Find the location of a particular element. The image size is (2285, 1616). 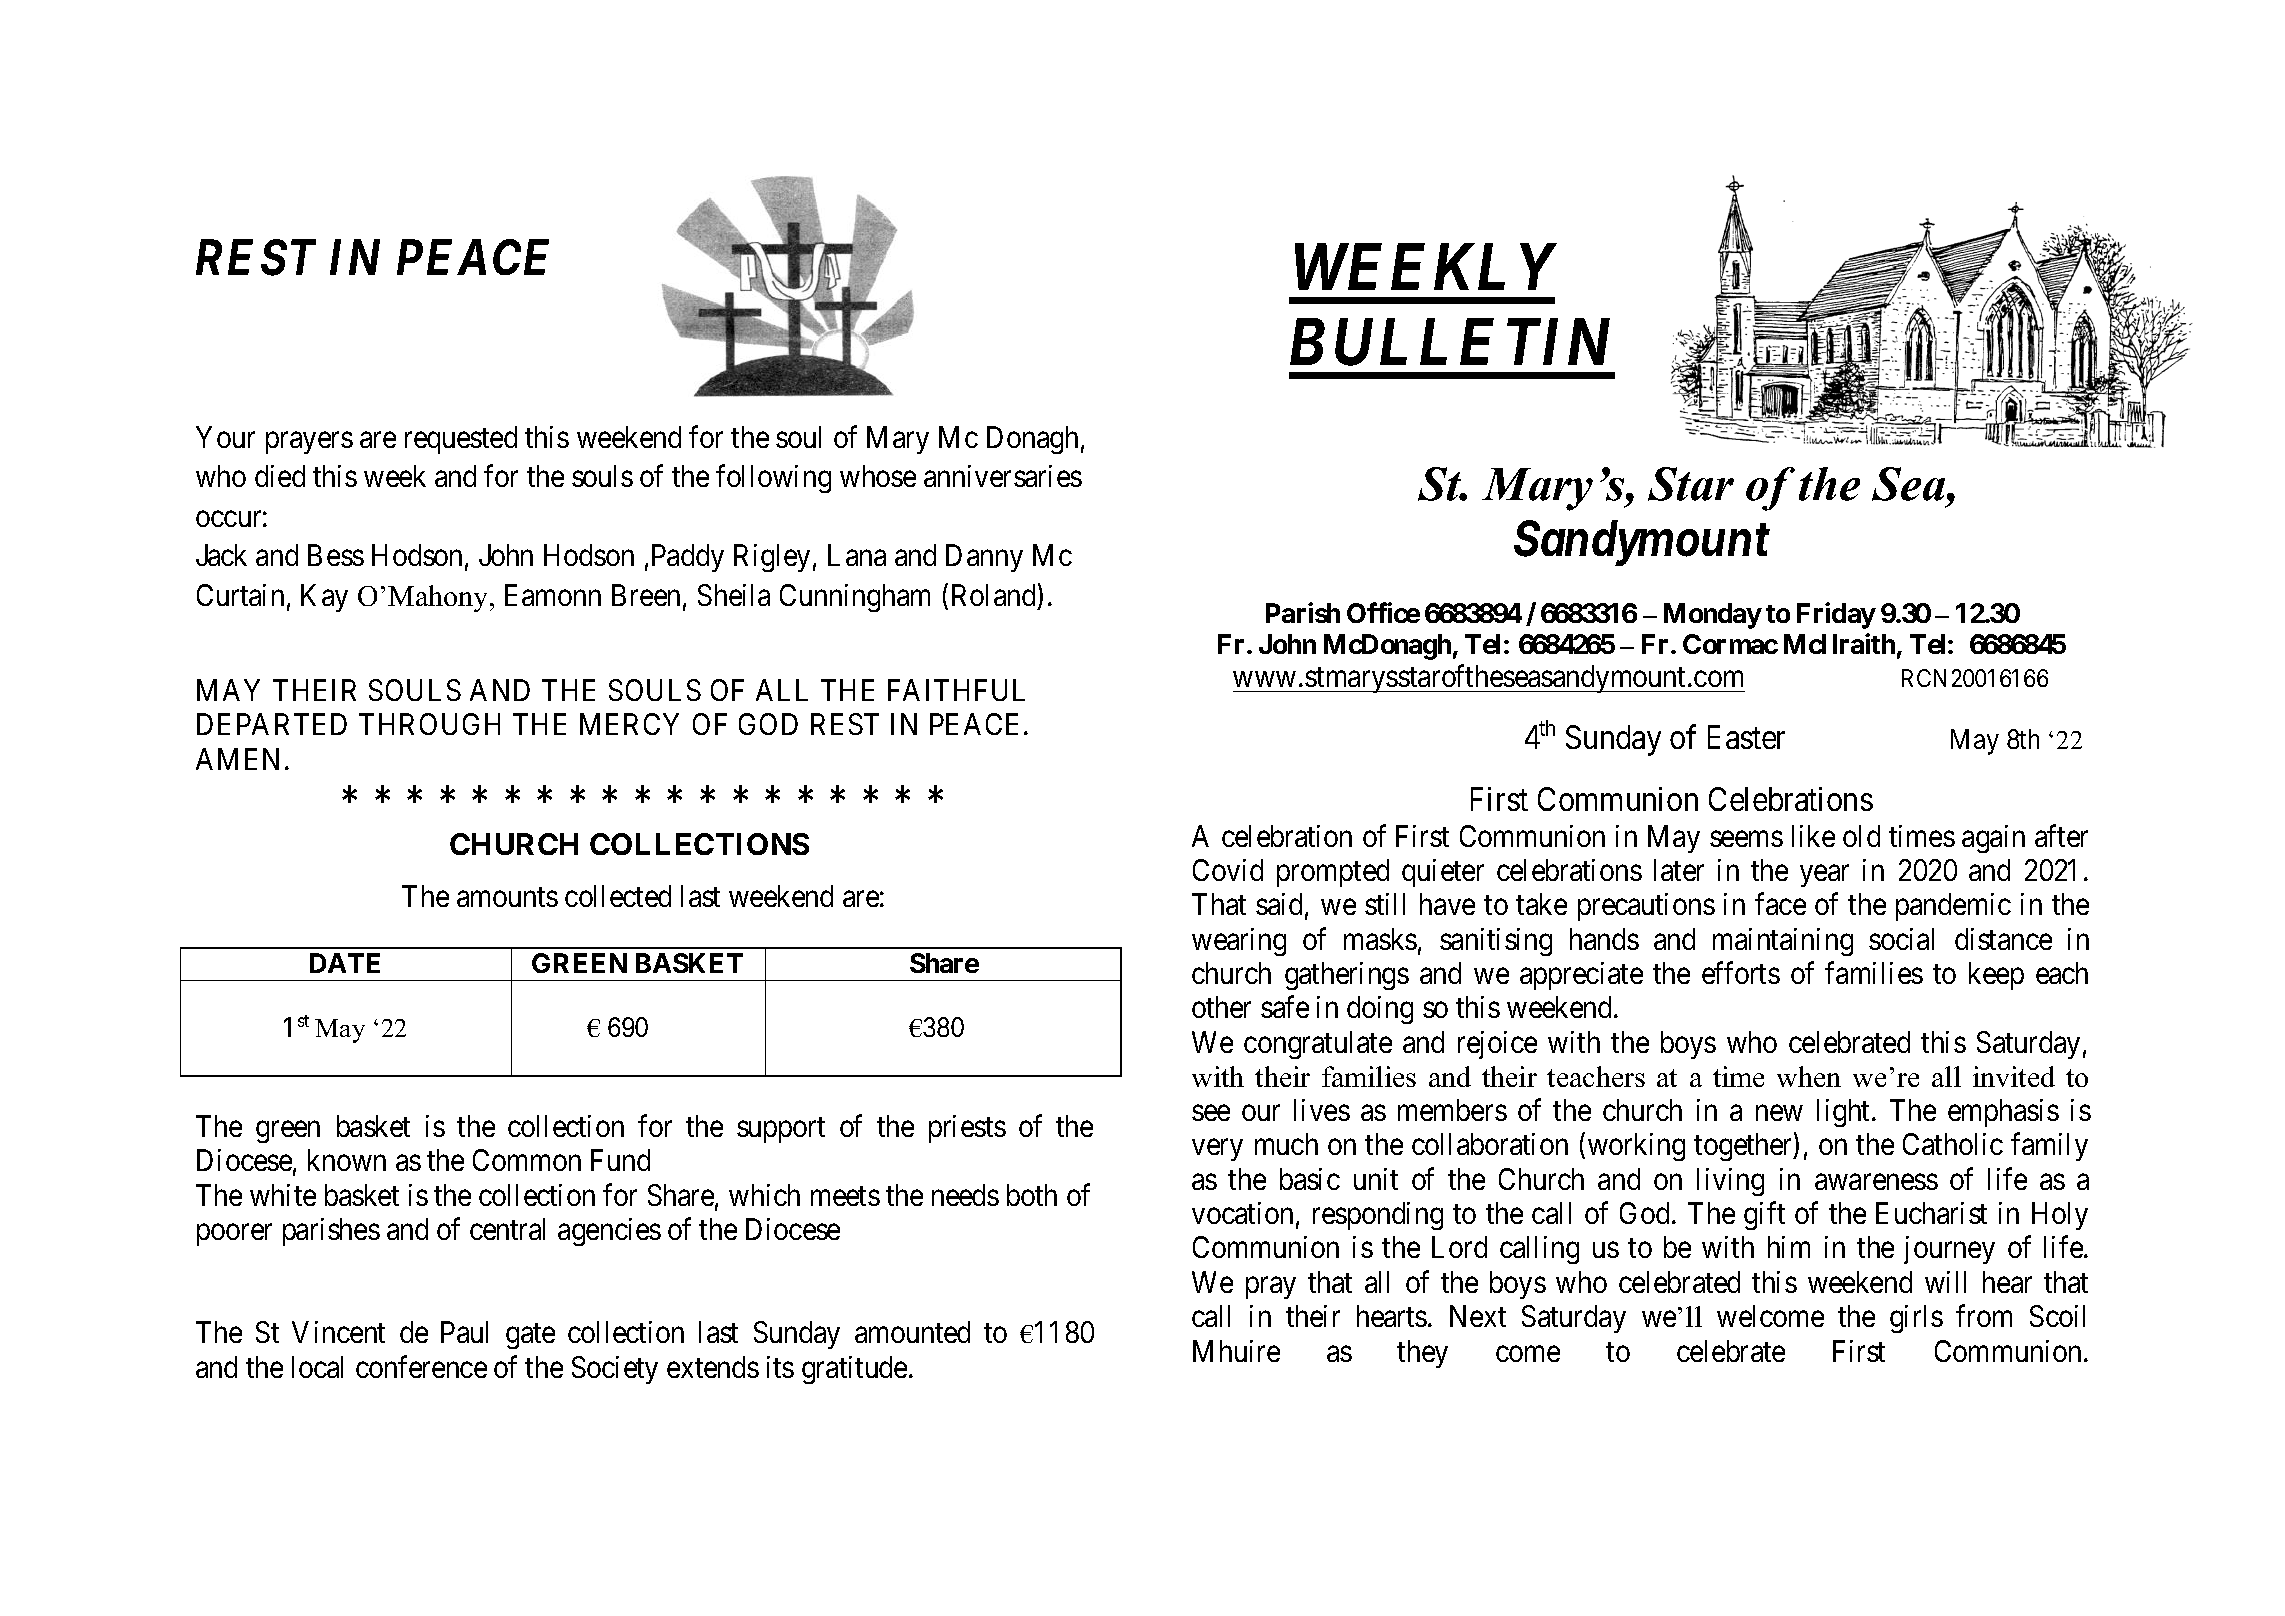

BULLETIN is located at coordinates (1450, 342).
